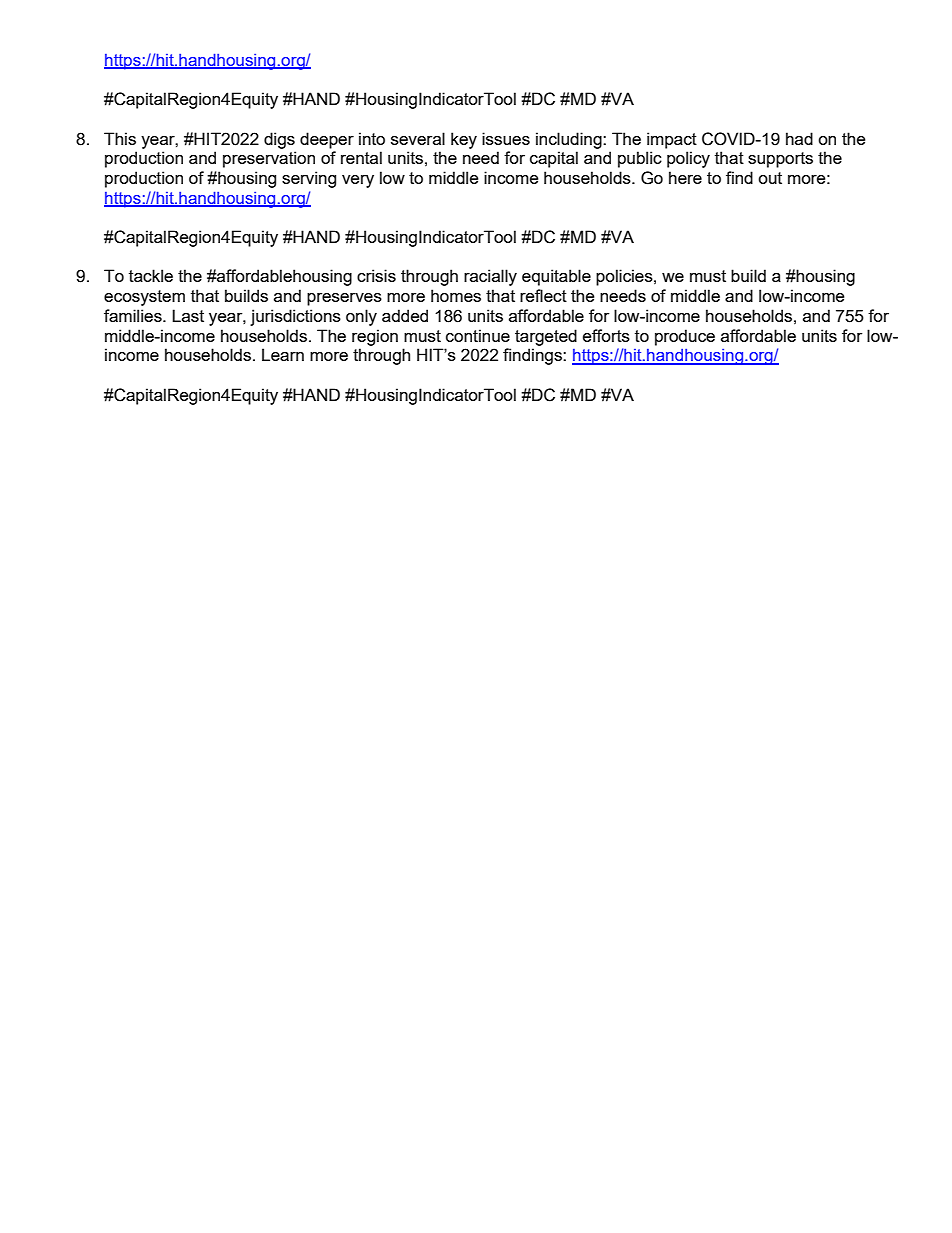  I want to click on here, so click(685, 177).
